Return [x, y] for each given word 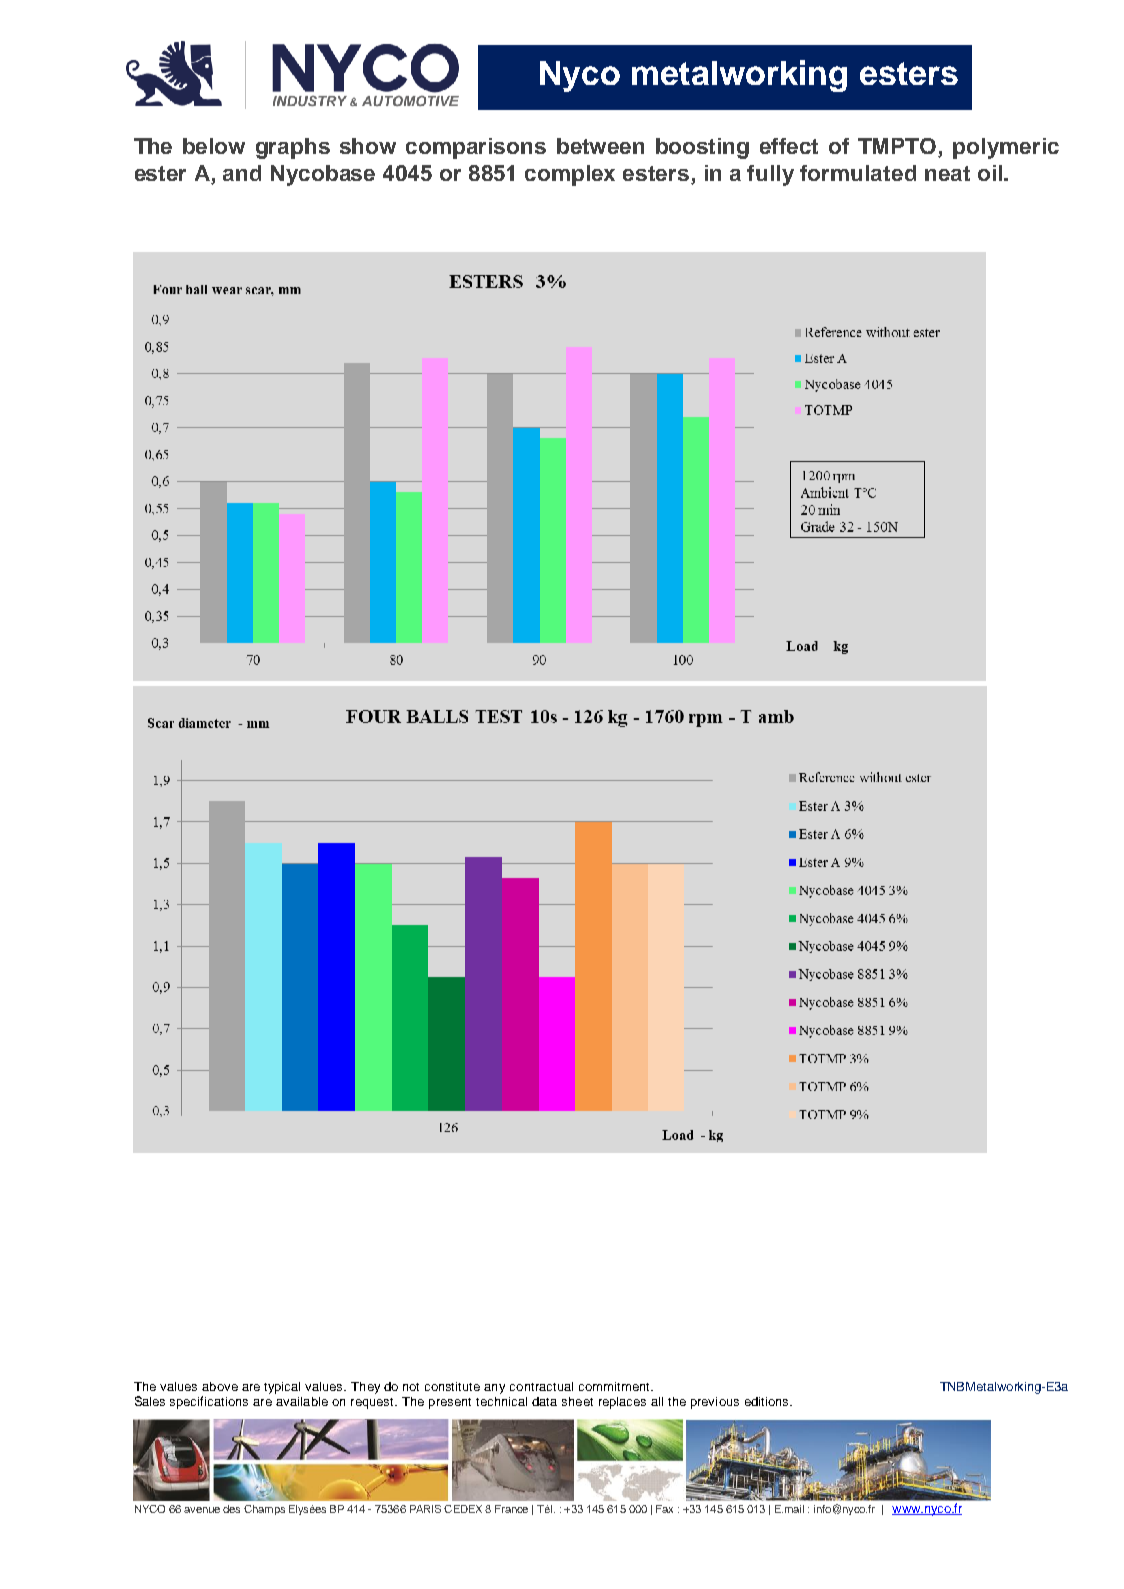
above [220, 1386]
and [242, 173]
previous [715, 1403]
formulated [858, 173]
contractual [541, 1386]
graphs [293, 148]
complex [570, 175]
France [511, 1509]
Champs [264, 1510]
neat [947, 173]
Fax [664, 1509]
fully [770, 175]
